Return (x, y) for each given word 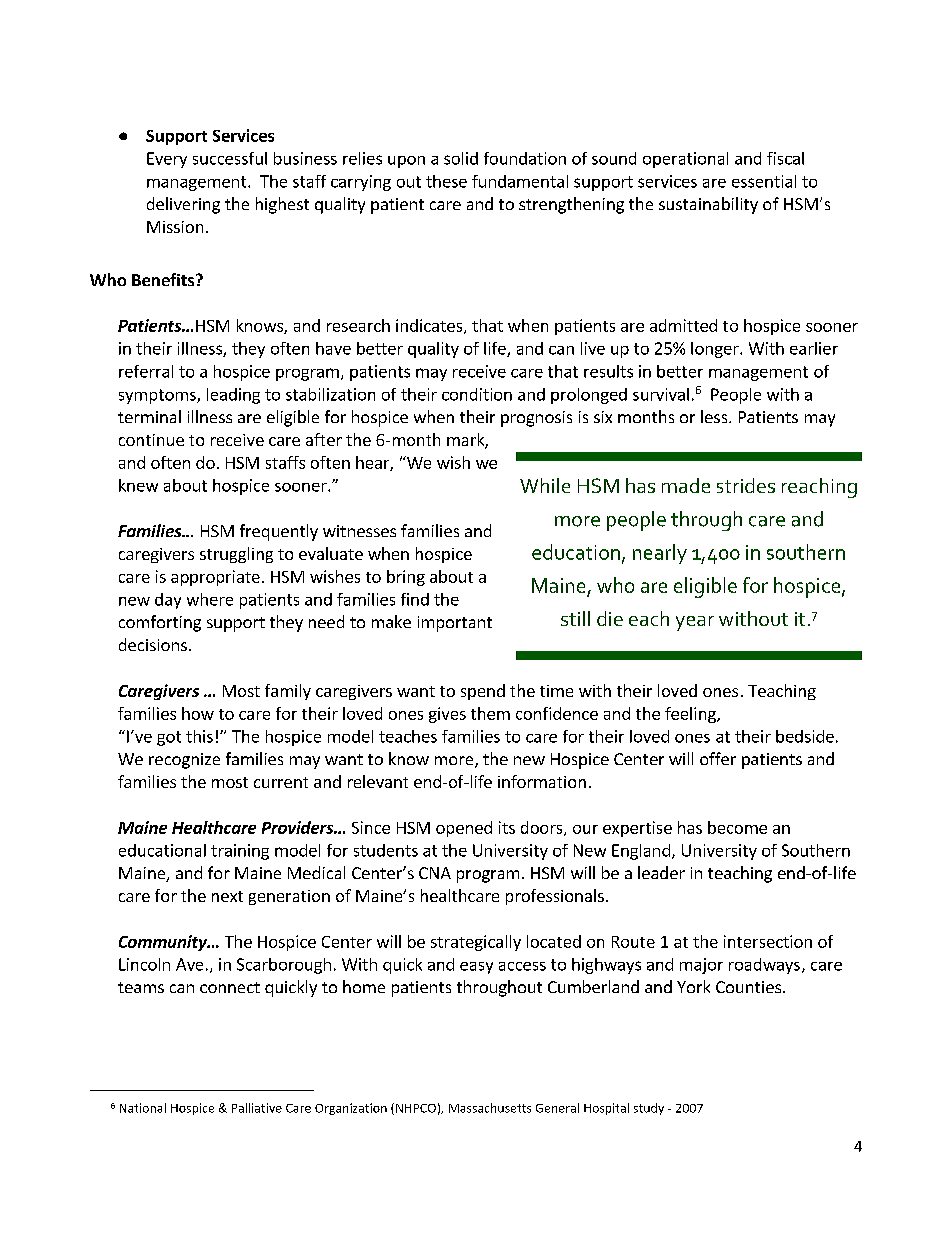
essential (764, 181)
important (455, 624)
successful (230, 158)
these (446, 181)
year (695, 623)
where (210, 599)
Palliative (257, 1108)
